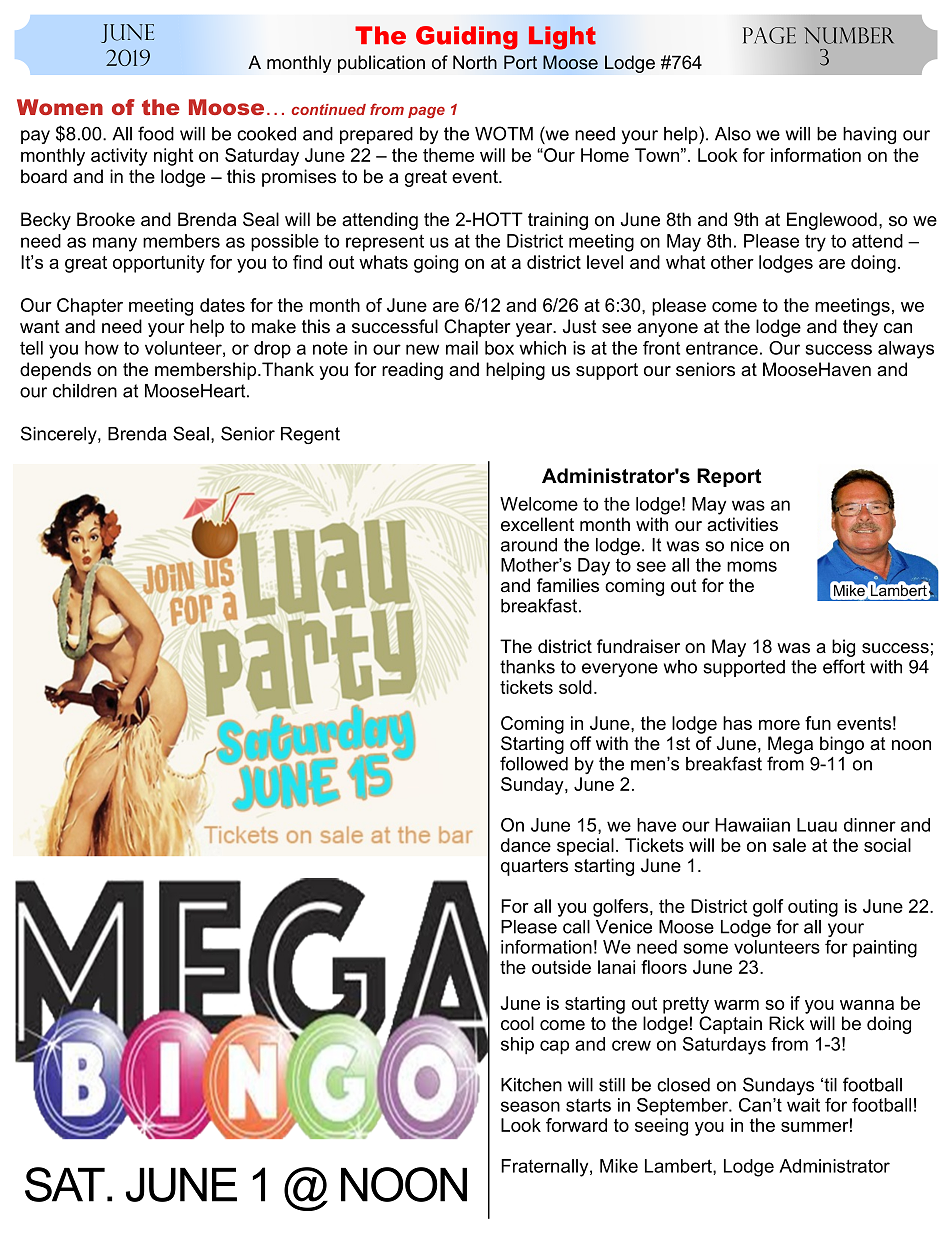  Describe the element at coordinates (534, 763) in the screenshot. I see `followed` at that location.
